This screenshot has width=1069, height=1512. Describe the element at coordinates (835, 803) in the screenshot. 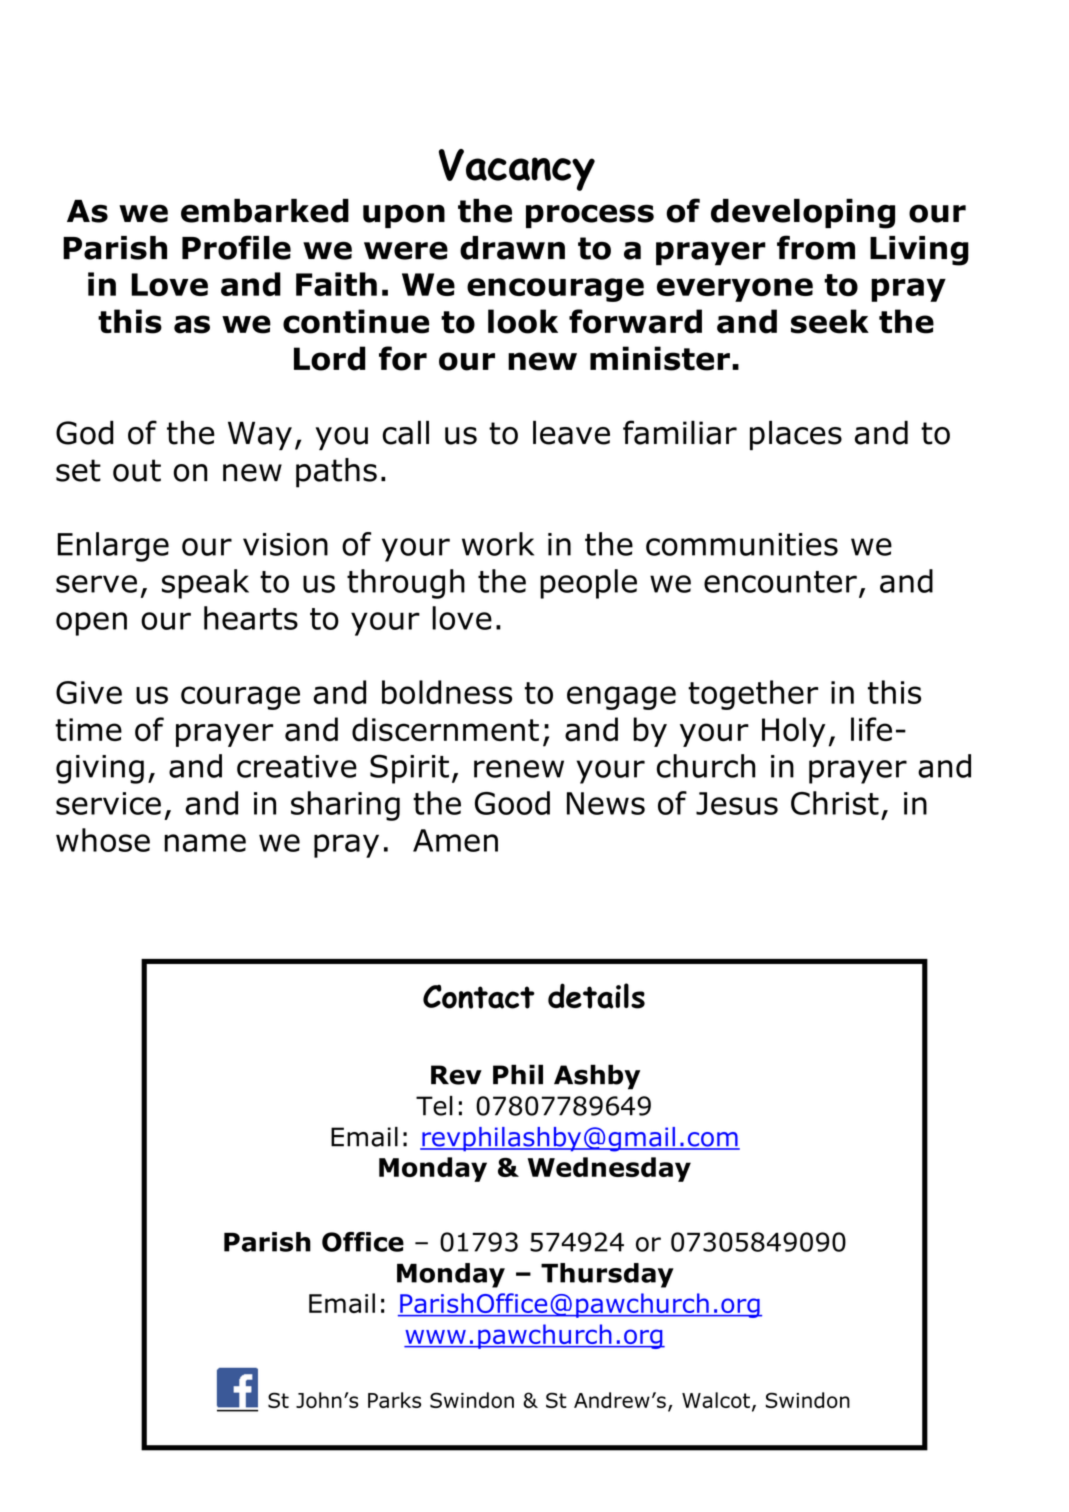

I see `Christ` at that location.
